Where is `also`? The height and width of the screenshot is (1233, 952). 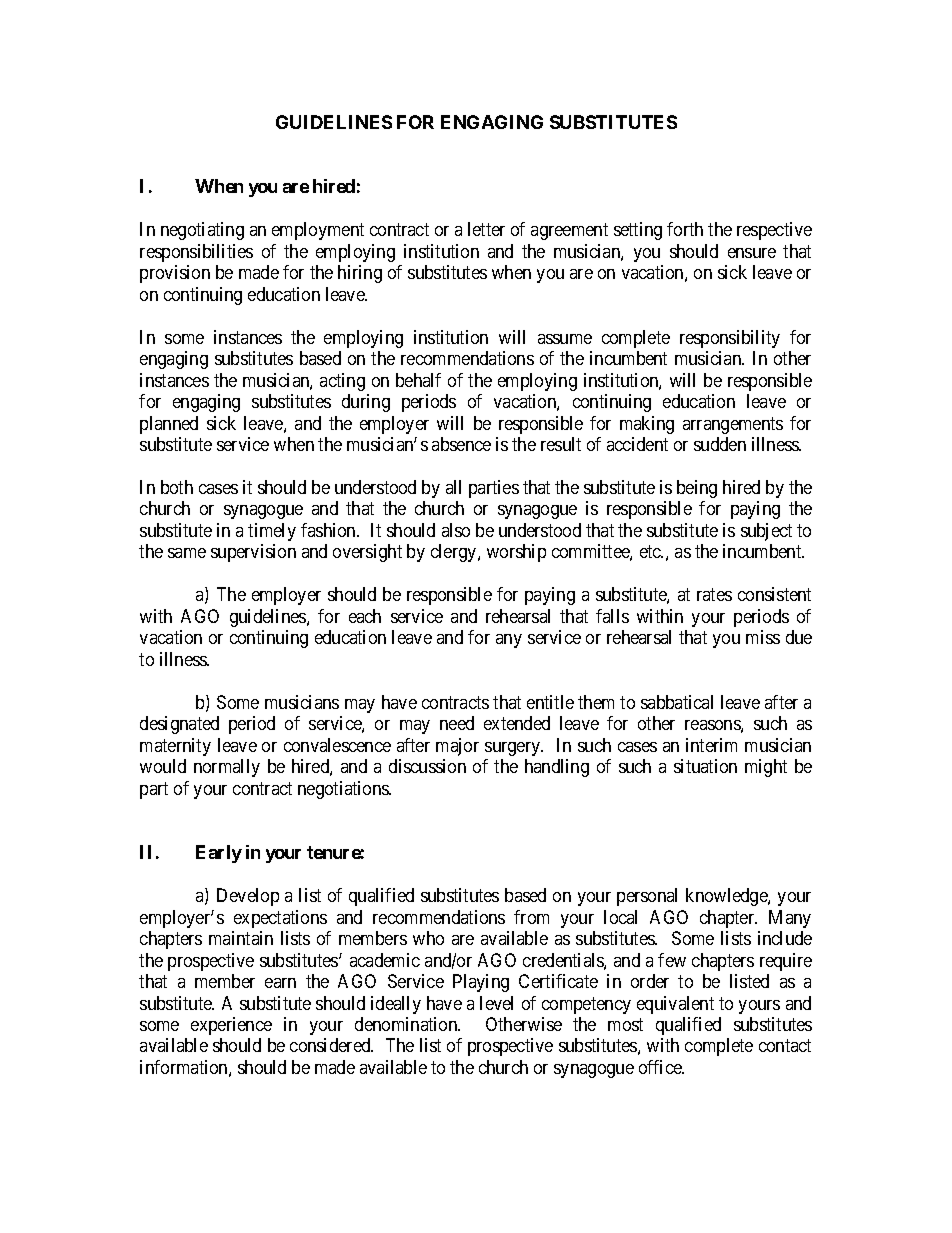
also is located at coordinates (456, 530).
